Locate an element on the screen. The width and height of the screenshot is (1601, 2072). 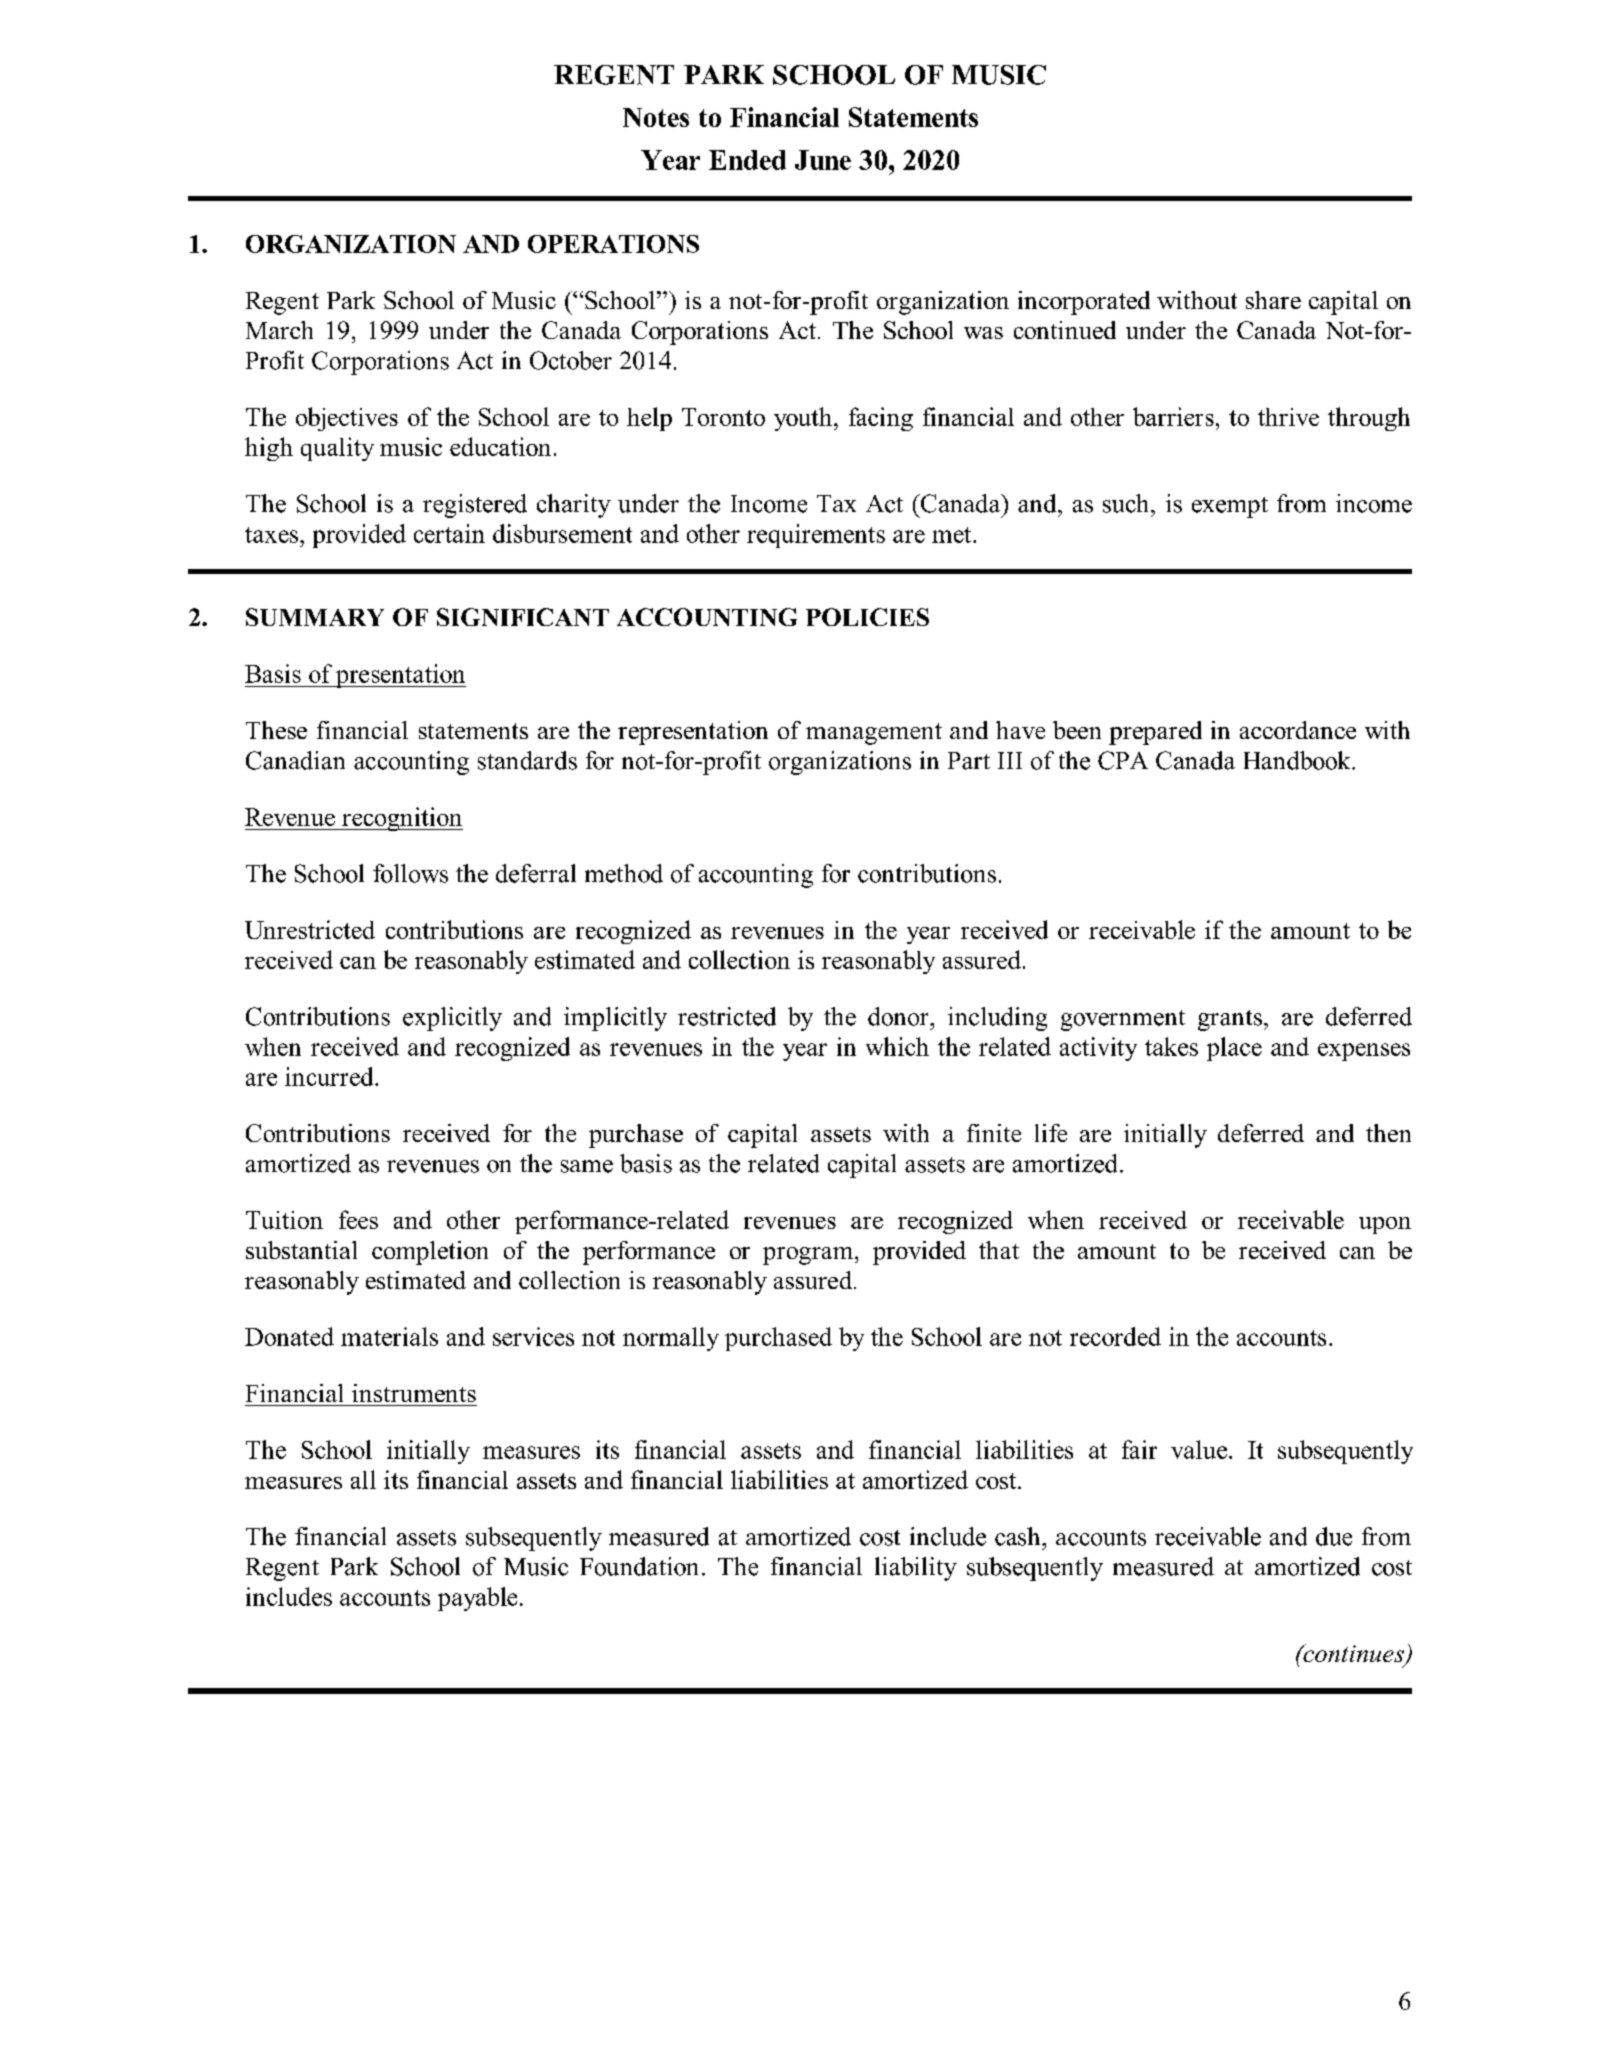
follows is located at coordinates (410, 873).
